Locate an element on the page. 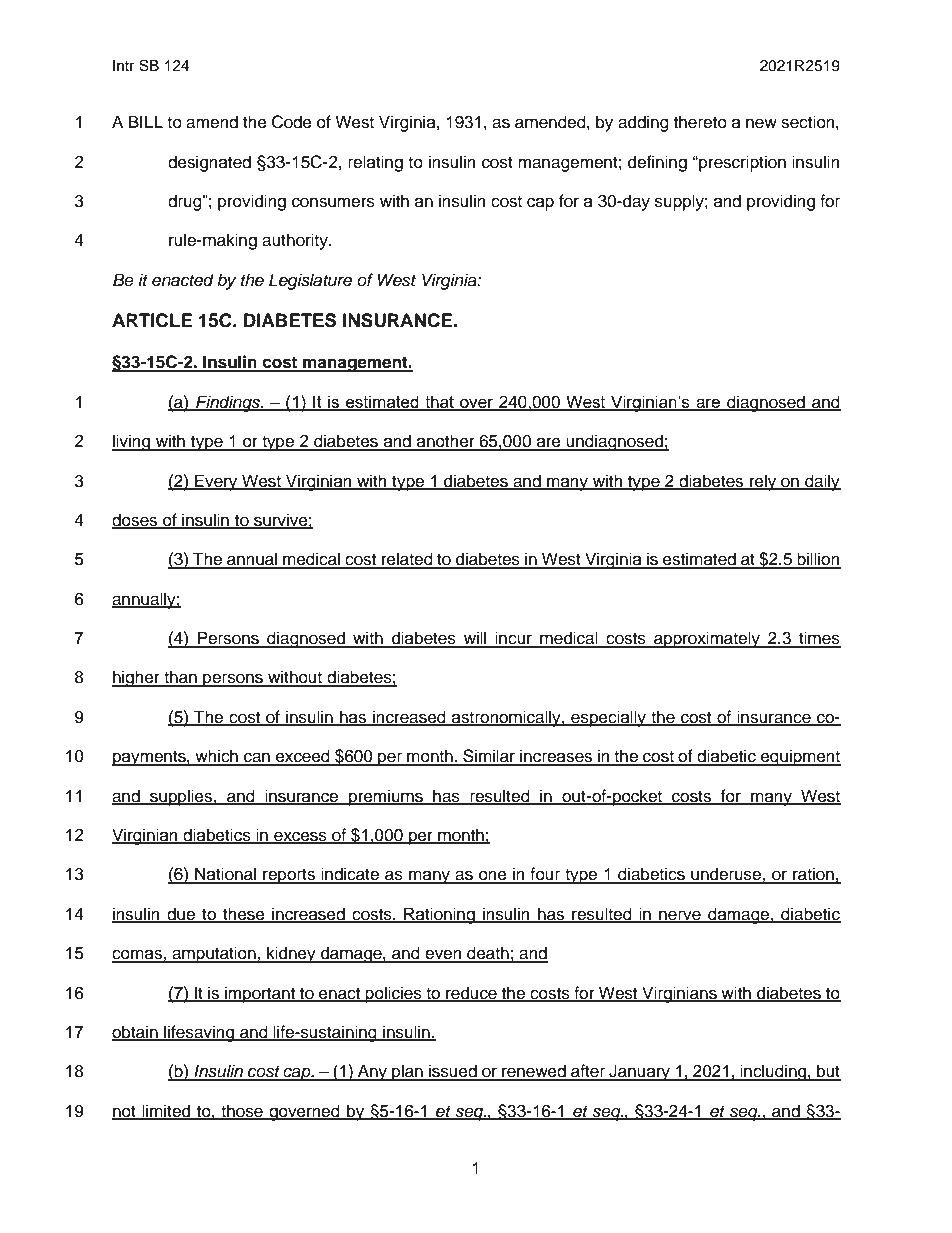 The image size is (952, 1233). ARTICLE is located at coordinates (152, 320).
